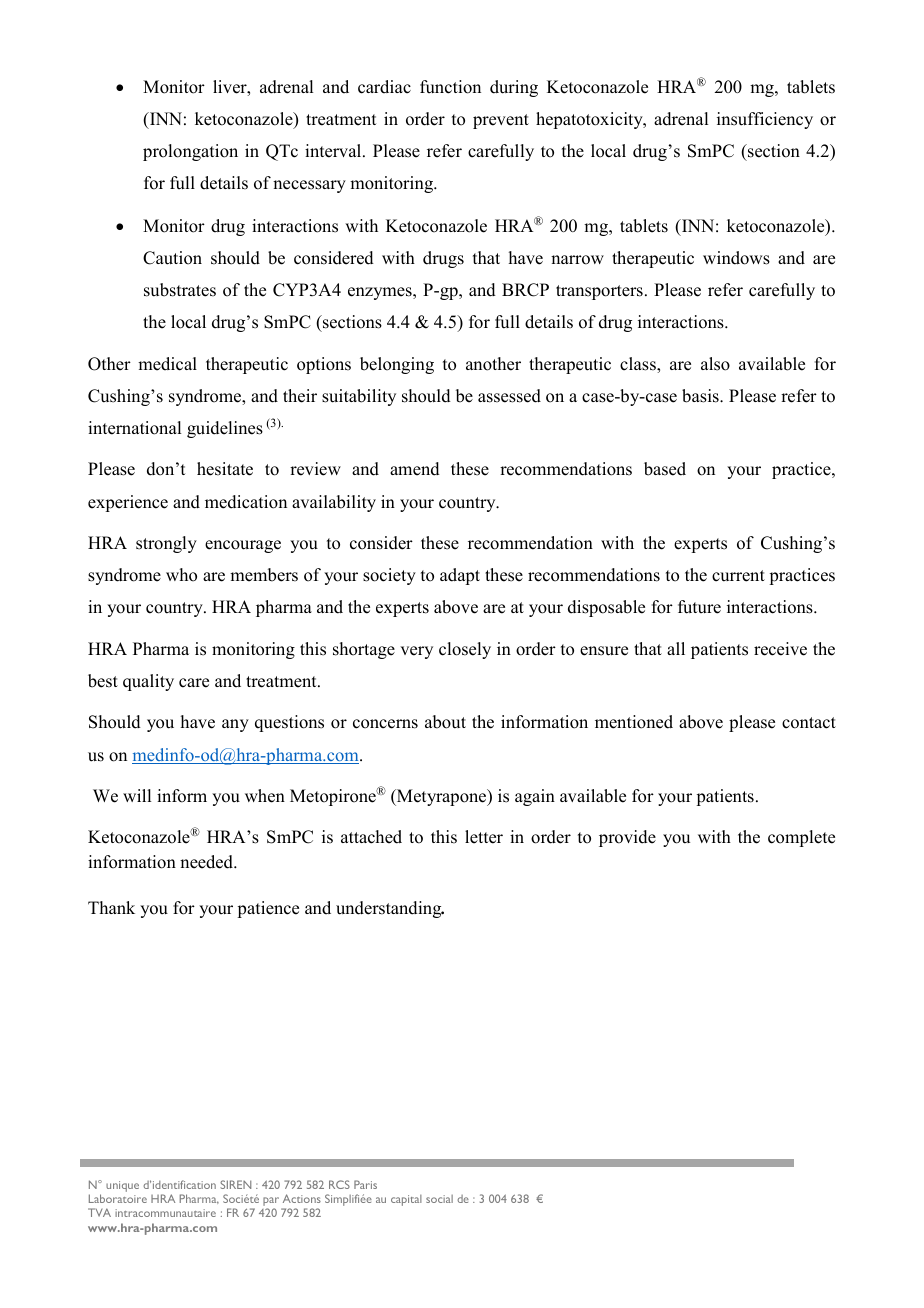 The width and height of the image is (924, 1308). I want to click on basis, so click(701, 396).
